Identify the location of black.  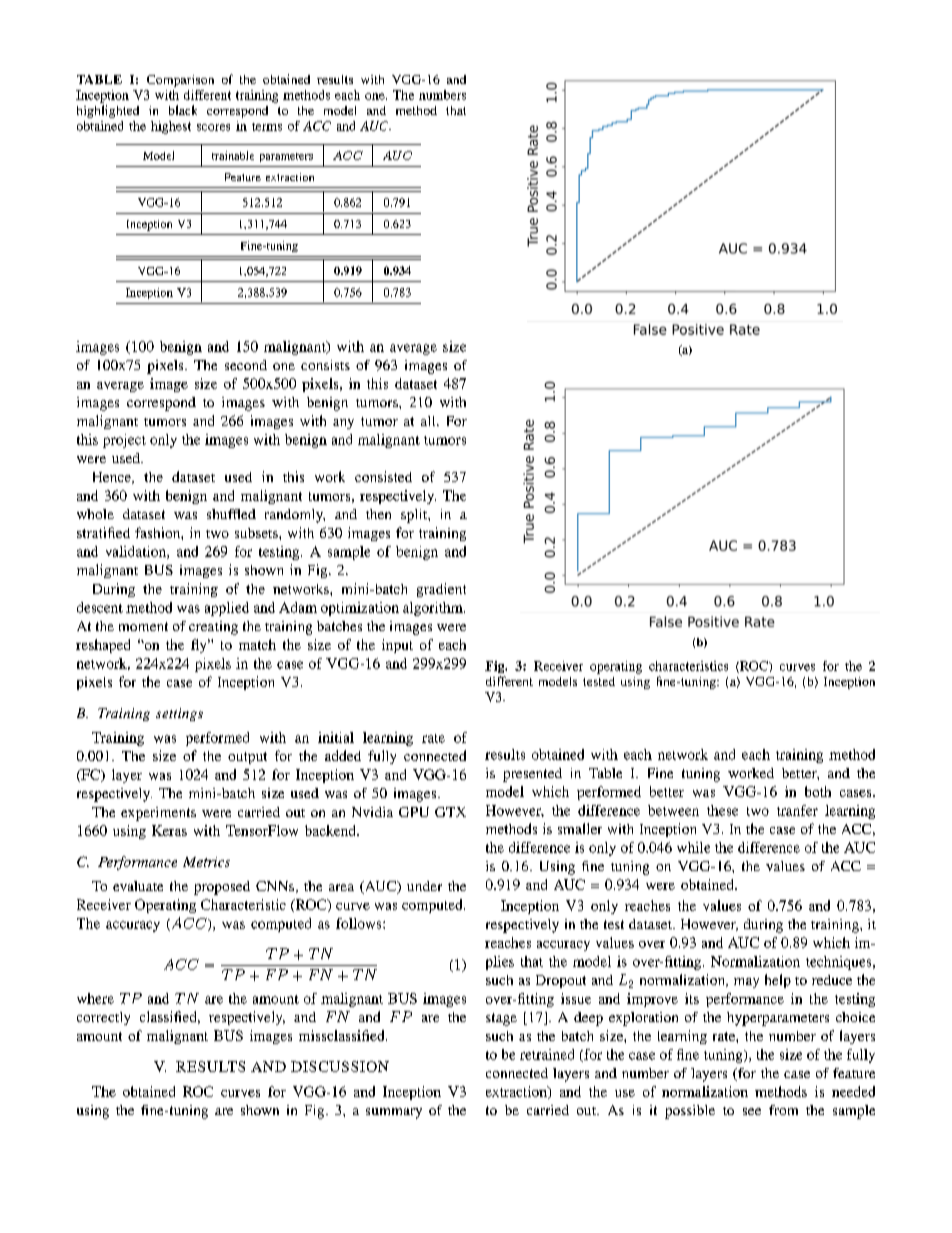
(183, 110).
